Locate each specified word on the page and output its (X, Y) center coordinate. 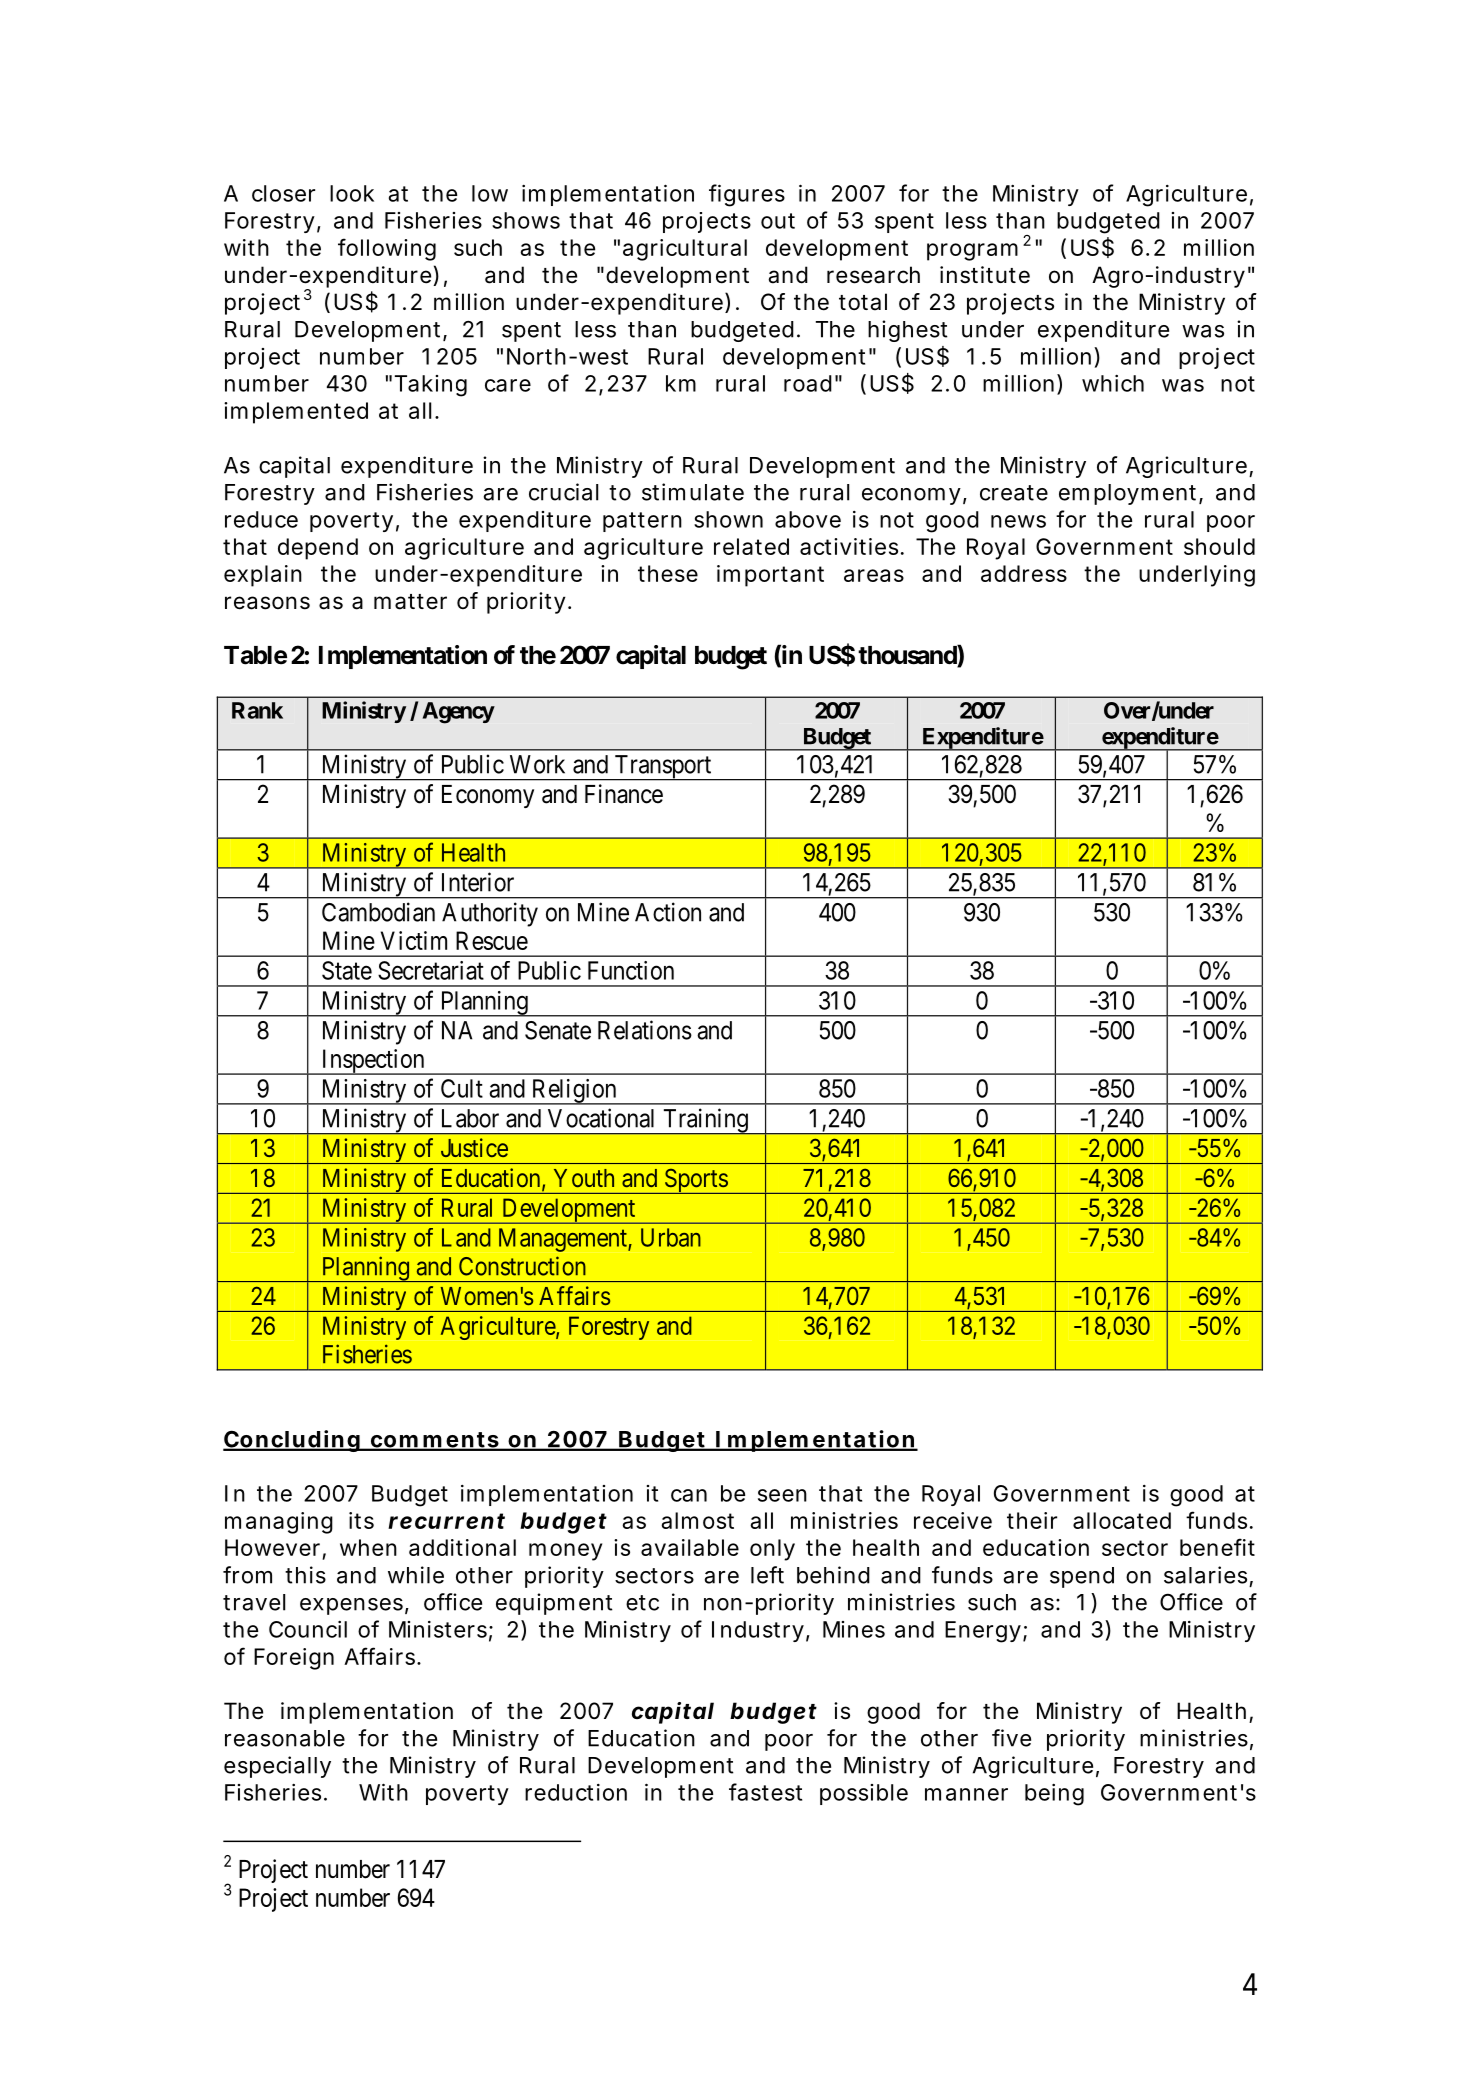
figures (747, 195)
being (1054, 1795)
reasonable (285, 1738)
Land (466, 1237)
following (387, 249)
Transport (663, 768)
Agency (459, 713)
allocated (1122, 1520)
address (1024, 573)
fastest (765, 1792)
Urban (671, 1237)
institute (985, 275)
